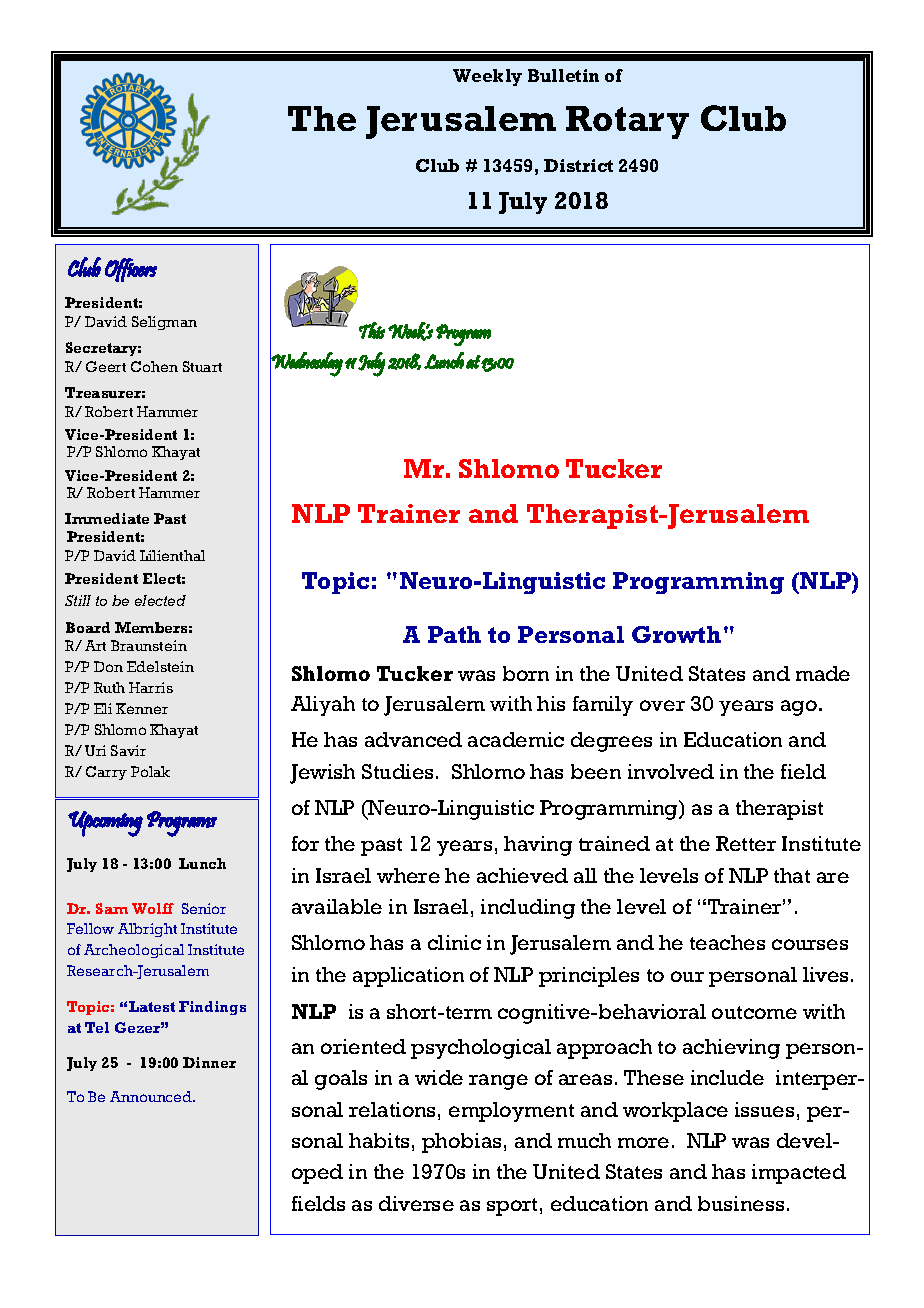  I want to click on This, so click(372, 330).
